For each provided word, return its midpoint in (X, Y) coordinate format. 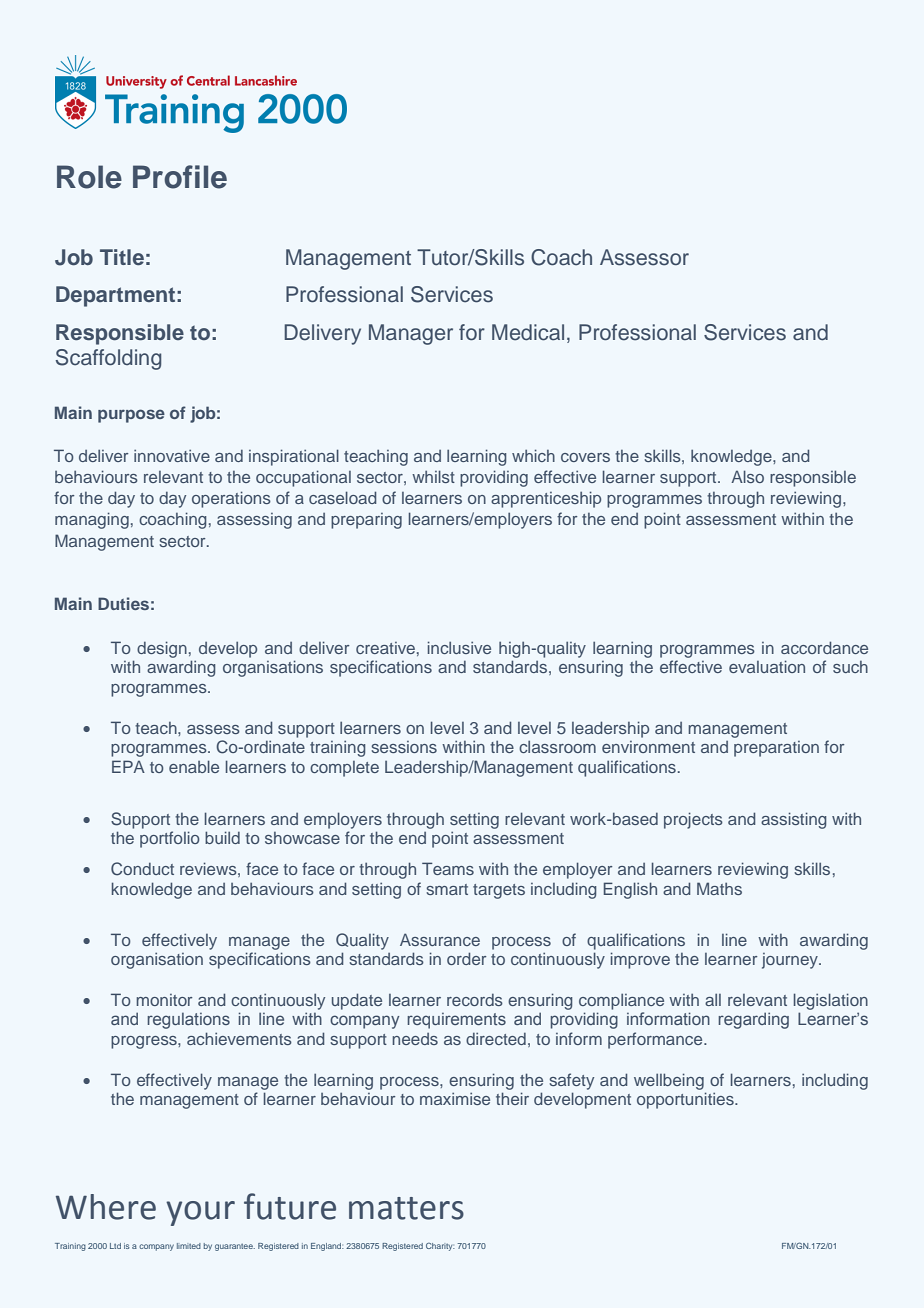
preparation (776, 749)
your (200, 1213)
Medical (528, 332)
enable (194, 766)
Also (747, 476)
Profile (180, 177)
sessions (404, 747)
